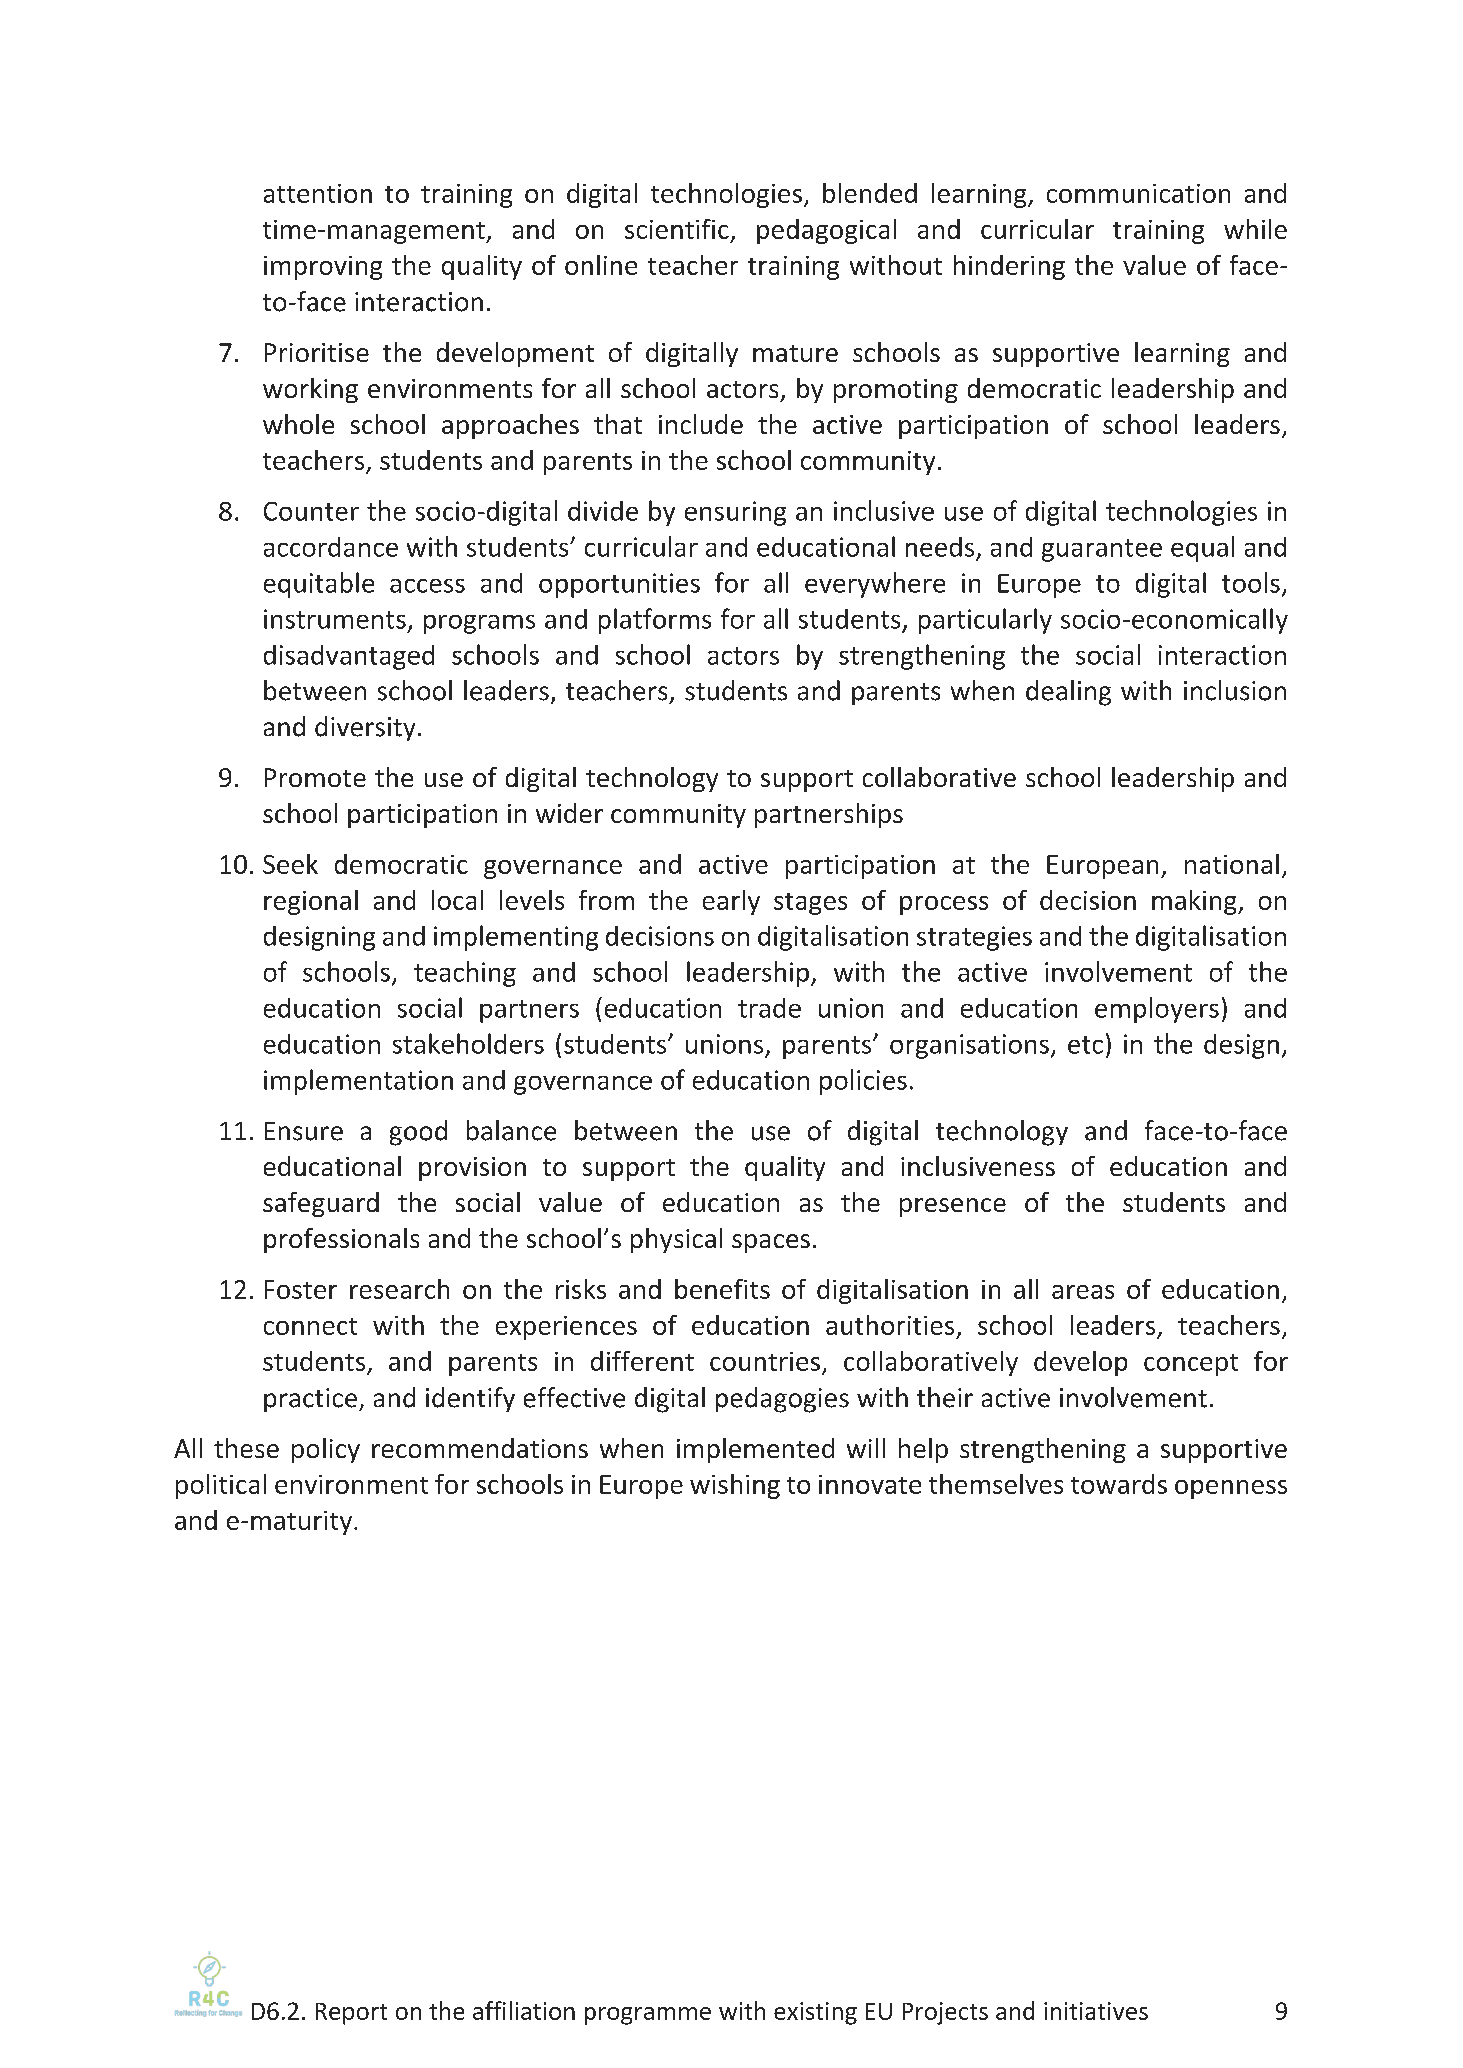 Image resolution: width=1463 pixels, height=2068 pixels. I want to click on improving, so click(323, 268).
